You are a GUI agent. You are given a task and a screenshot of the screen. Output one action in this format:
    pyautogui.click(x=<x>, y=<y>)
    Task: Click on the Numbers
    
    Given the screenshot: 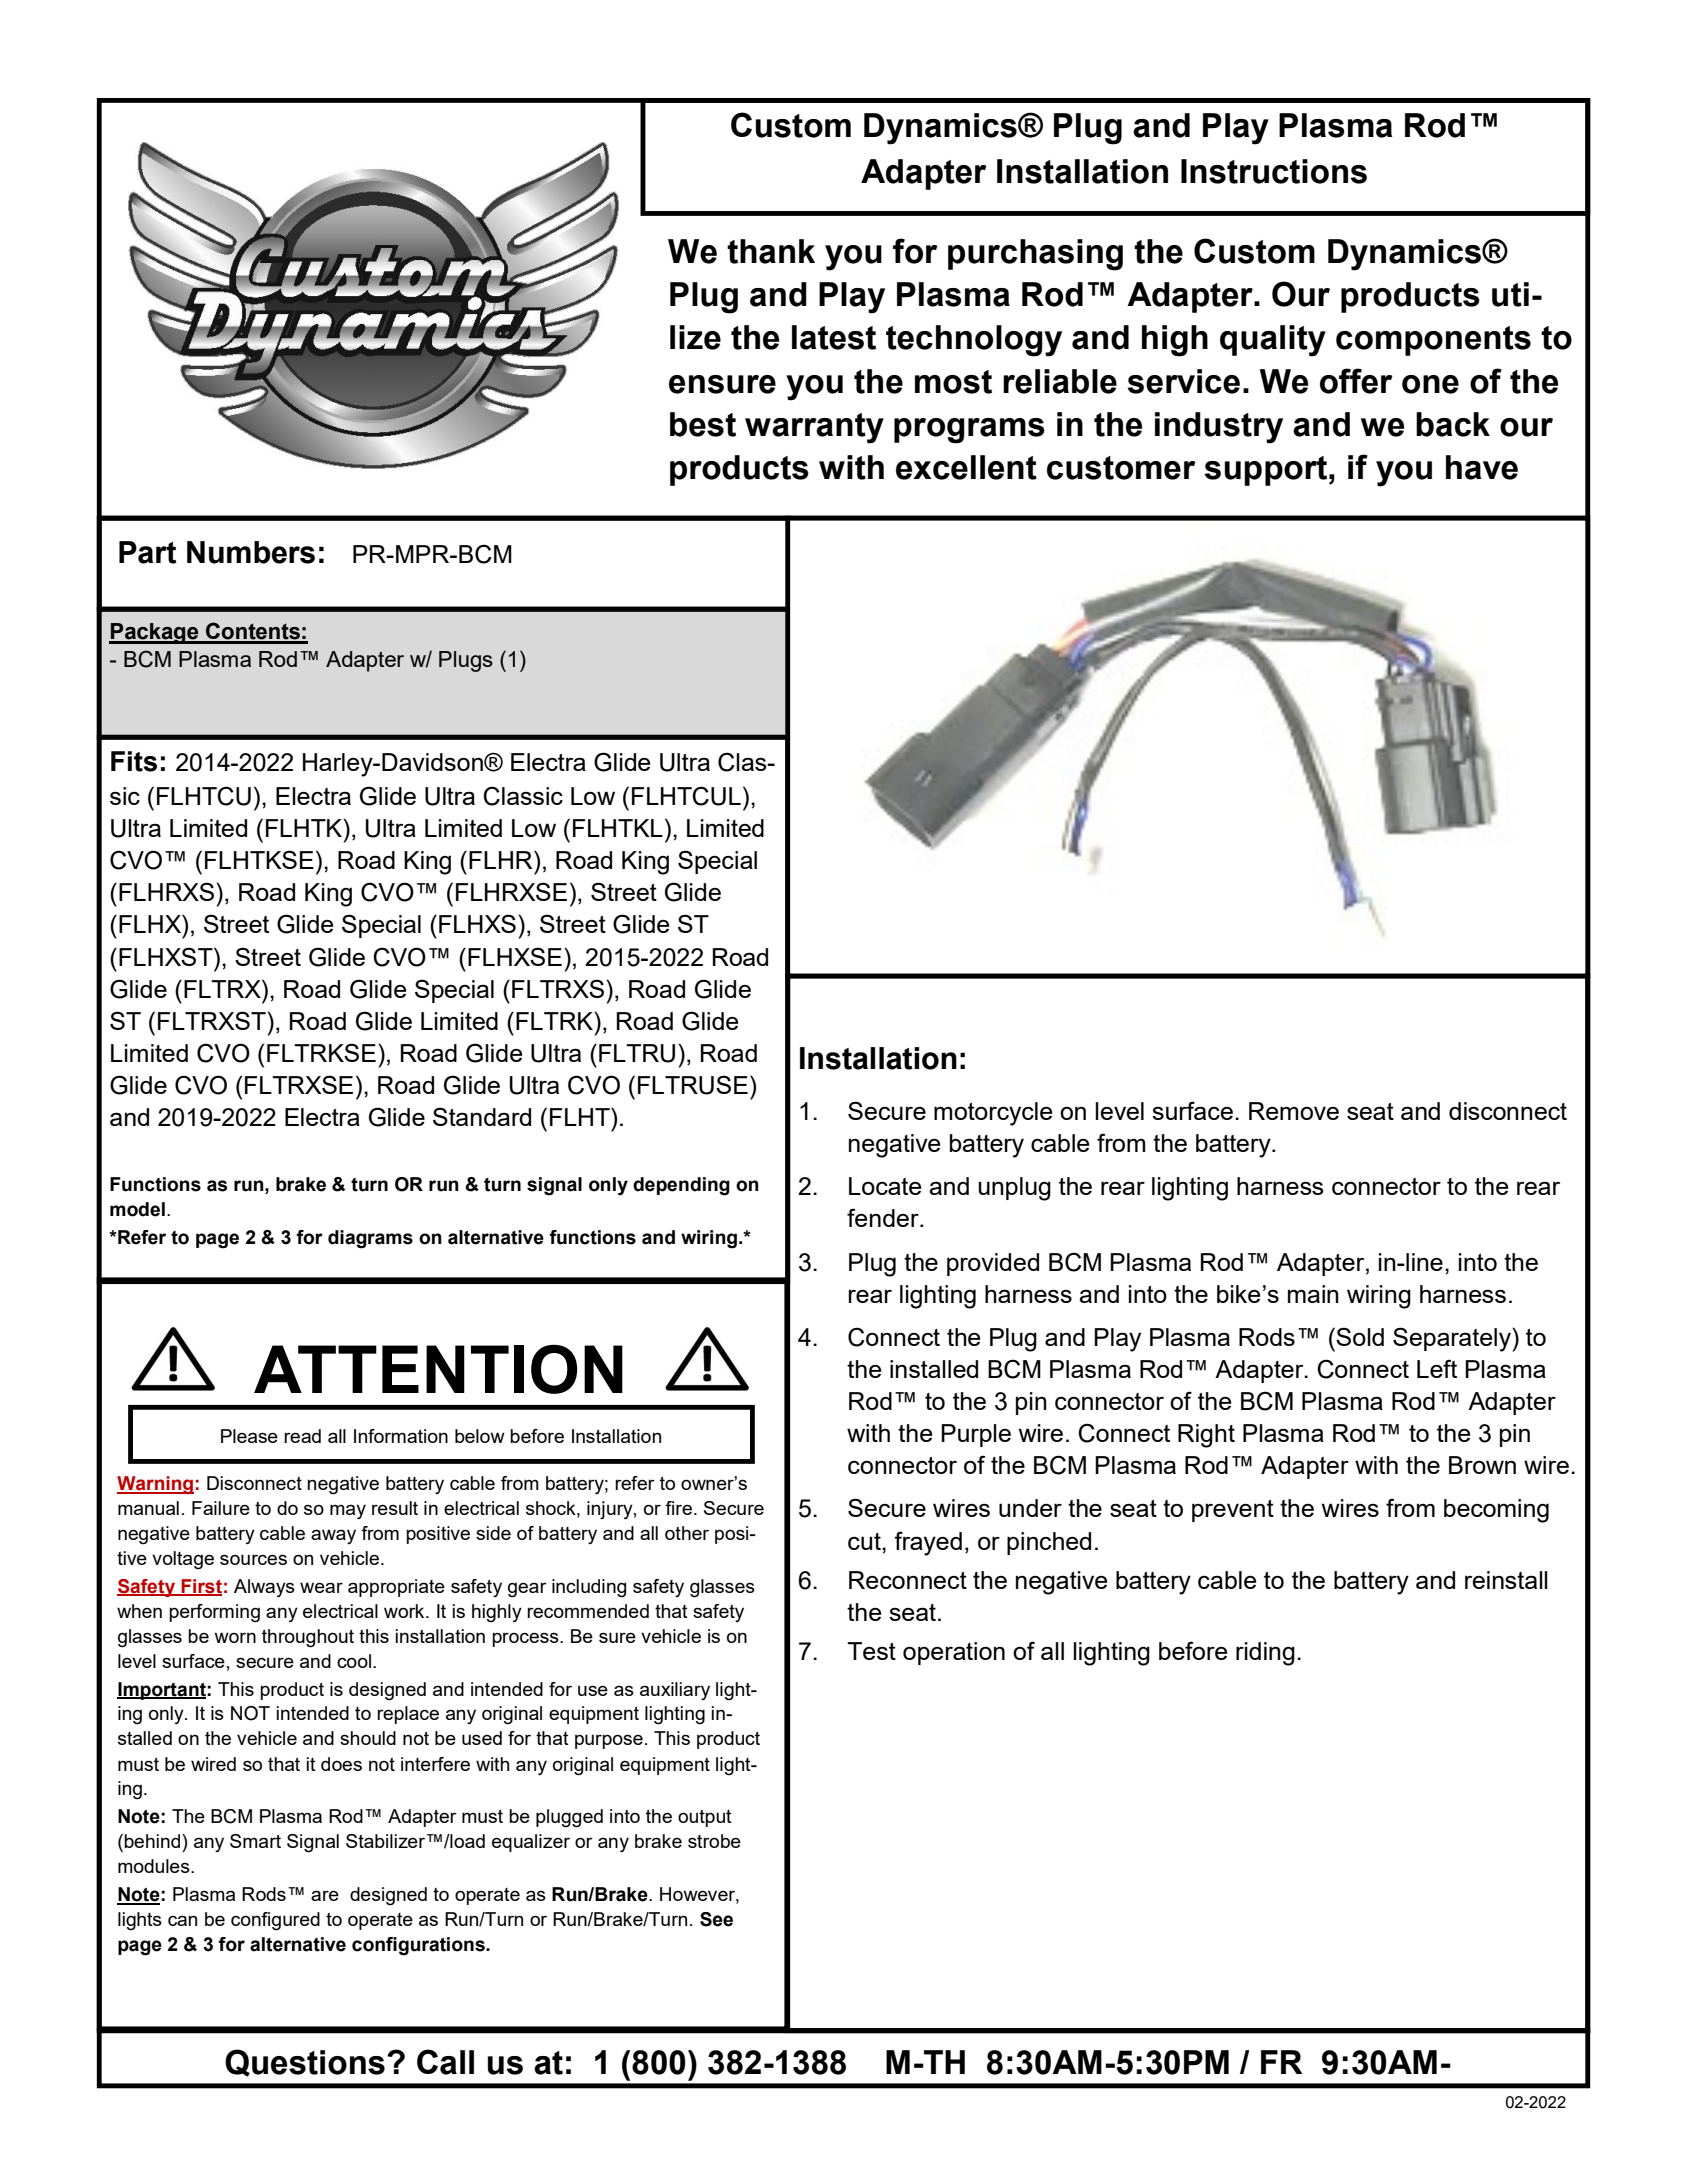 What is the action you would take?
    pyautogui.click(x=251, y=552)
